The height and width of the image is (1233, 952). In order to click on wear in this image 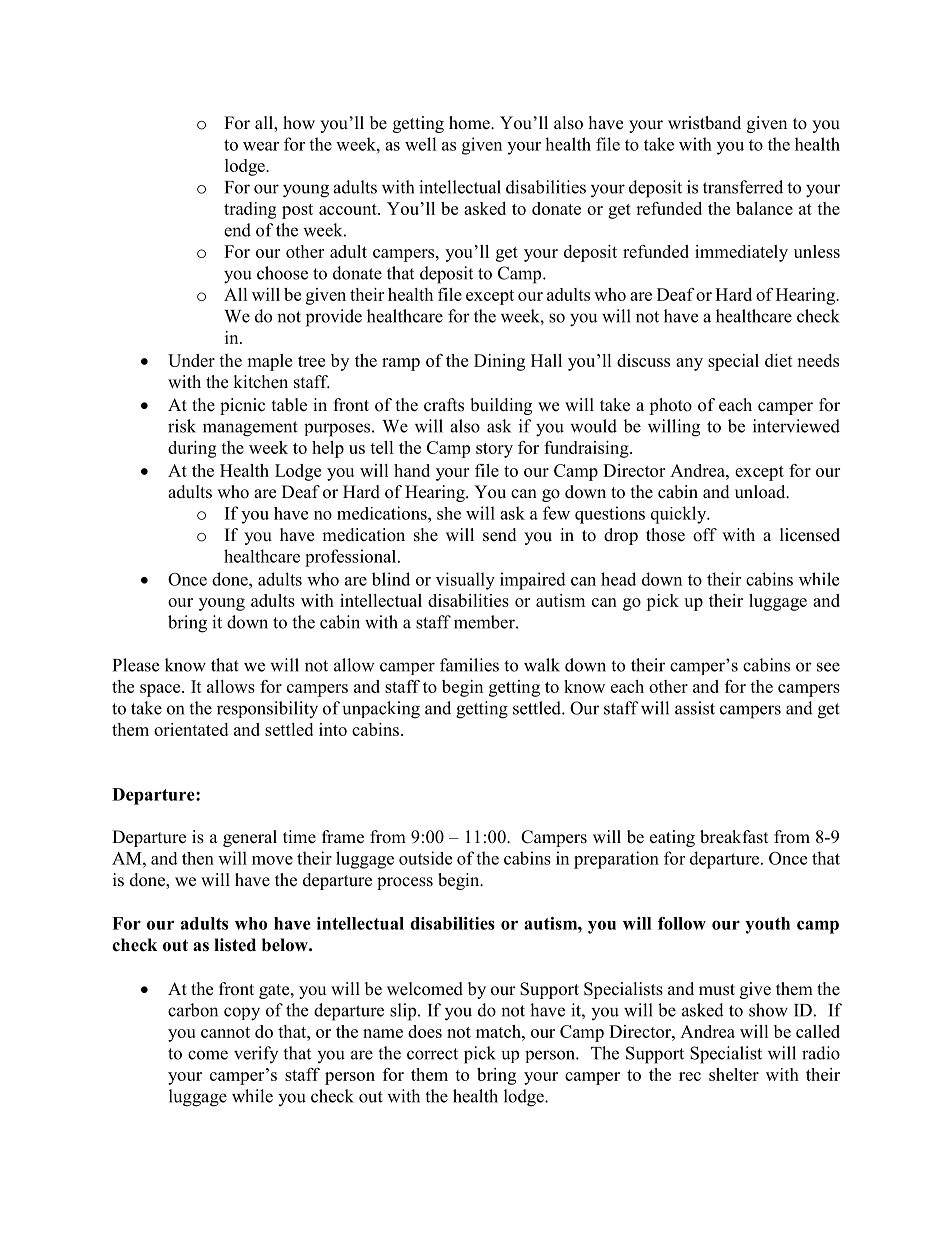, I will do `click(261, 146)`.
